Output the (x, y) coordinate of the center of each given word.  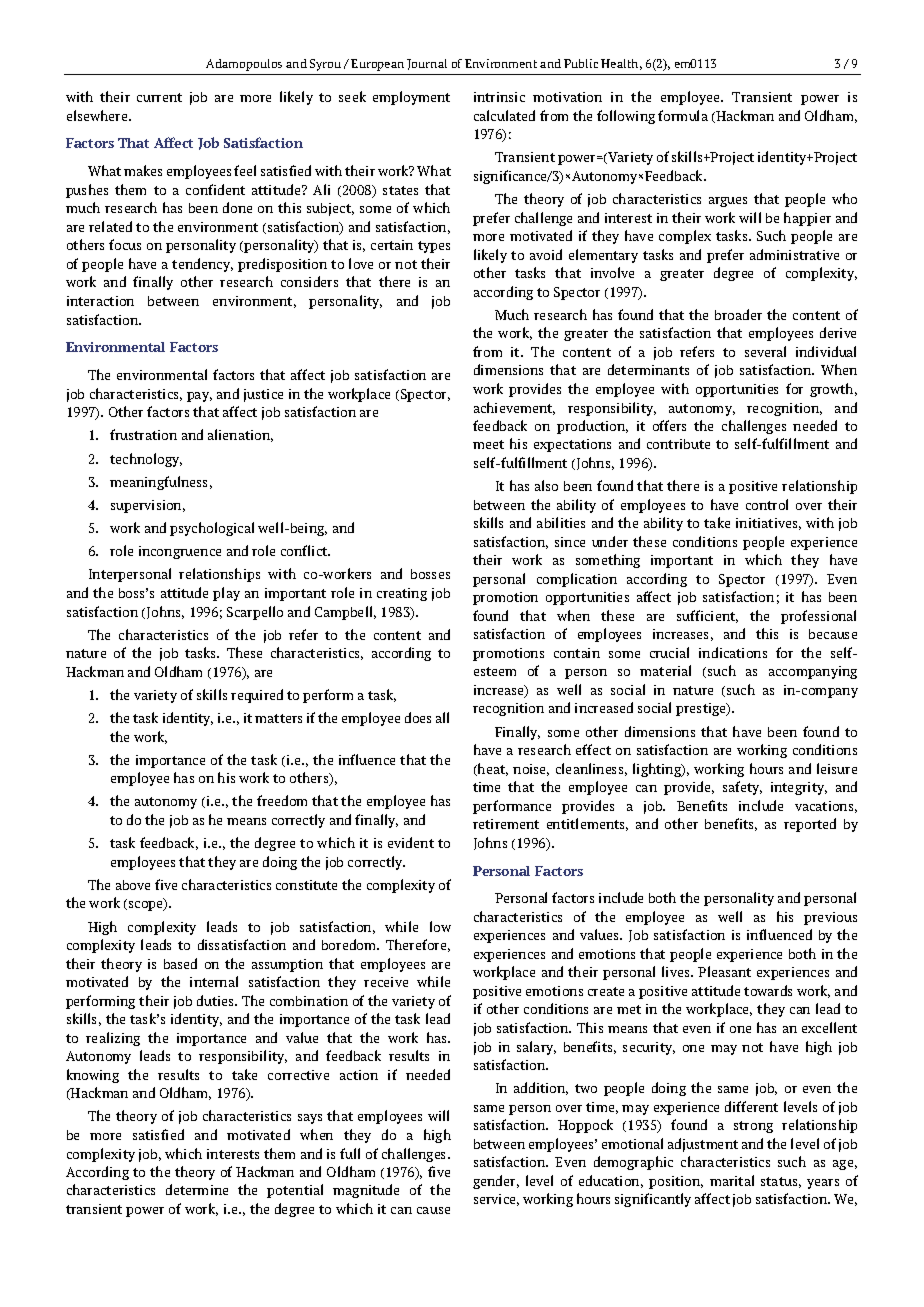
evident (411, 842)
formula (683, 115)
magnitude (366, 1191)
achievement (514, 408)
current (159, 97)
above (133, 885)
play (226, 594)
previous (830, 918)
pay (199, 397)
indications (733, 652)
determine (197, 1189)
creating (402, 594)
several (765, 351)
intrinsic (499, 97)
